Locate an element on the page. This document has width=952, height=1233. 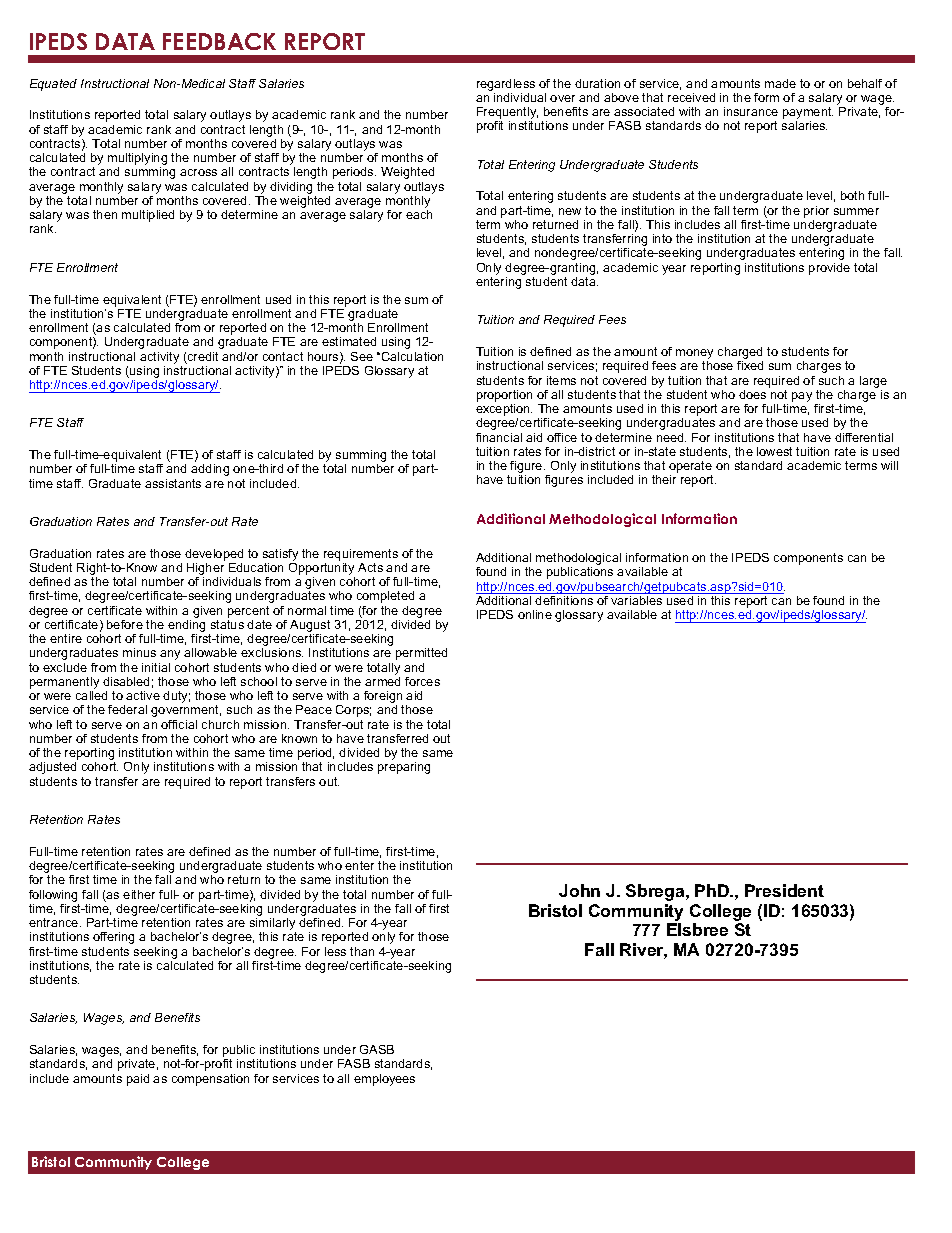
Frequently is located at coordinates (507, 114).
